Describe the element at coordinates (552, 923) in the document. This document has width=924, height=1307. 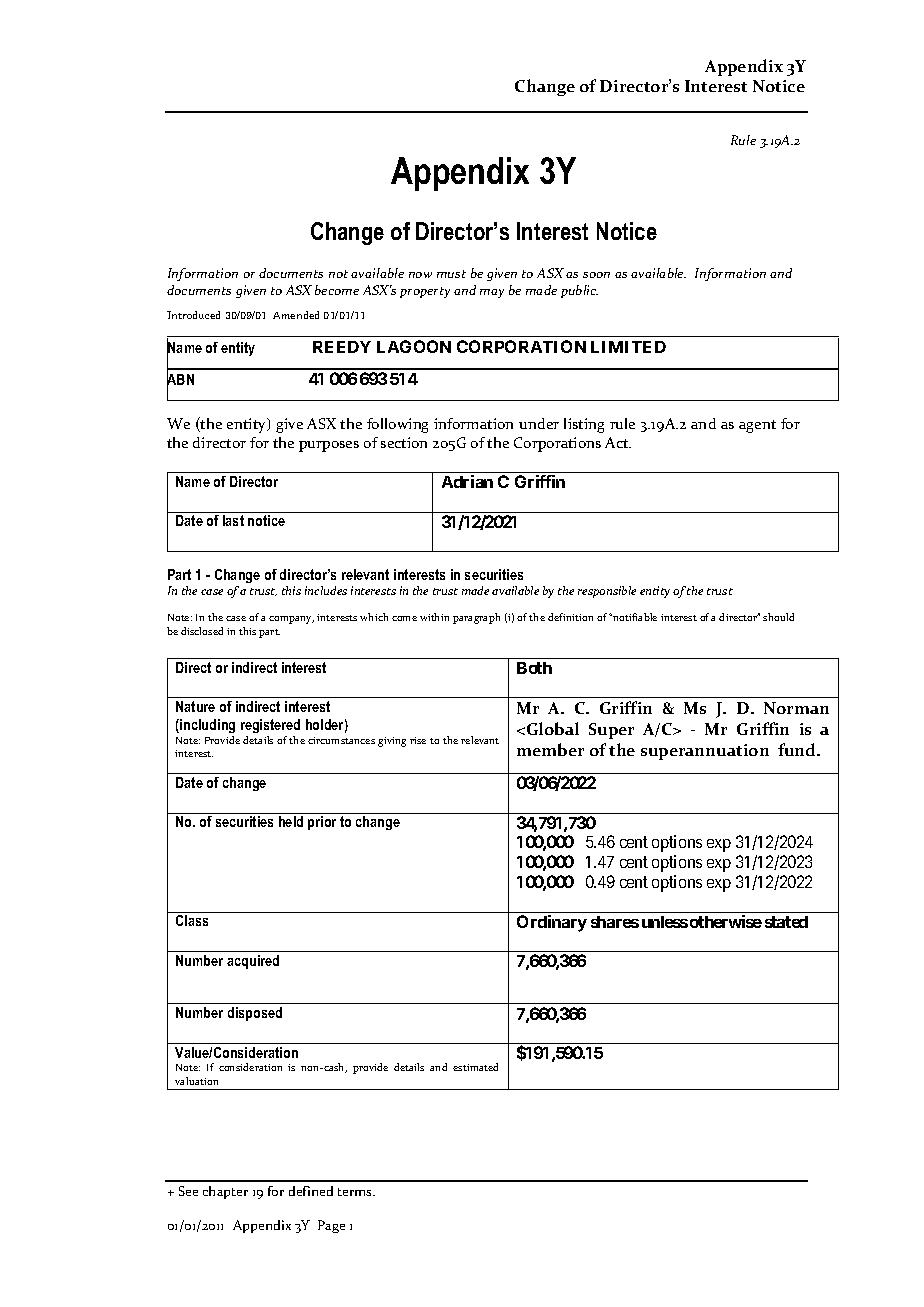
I see `Ordinary` at that location.
